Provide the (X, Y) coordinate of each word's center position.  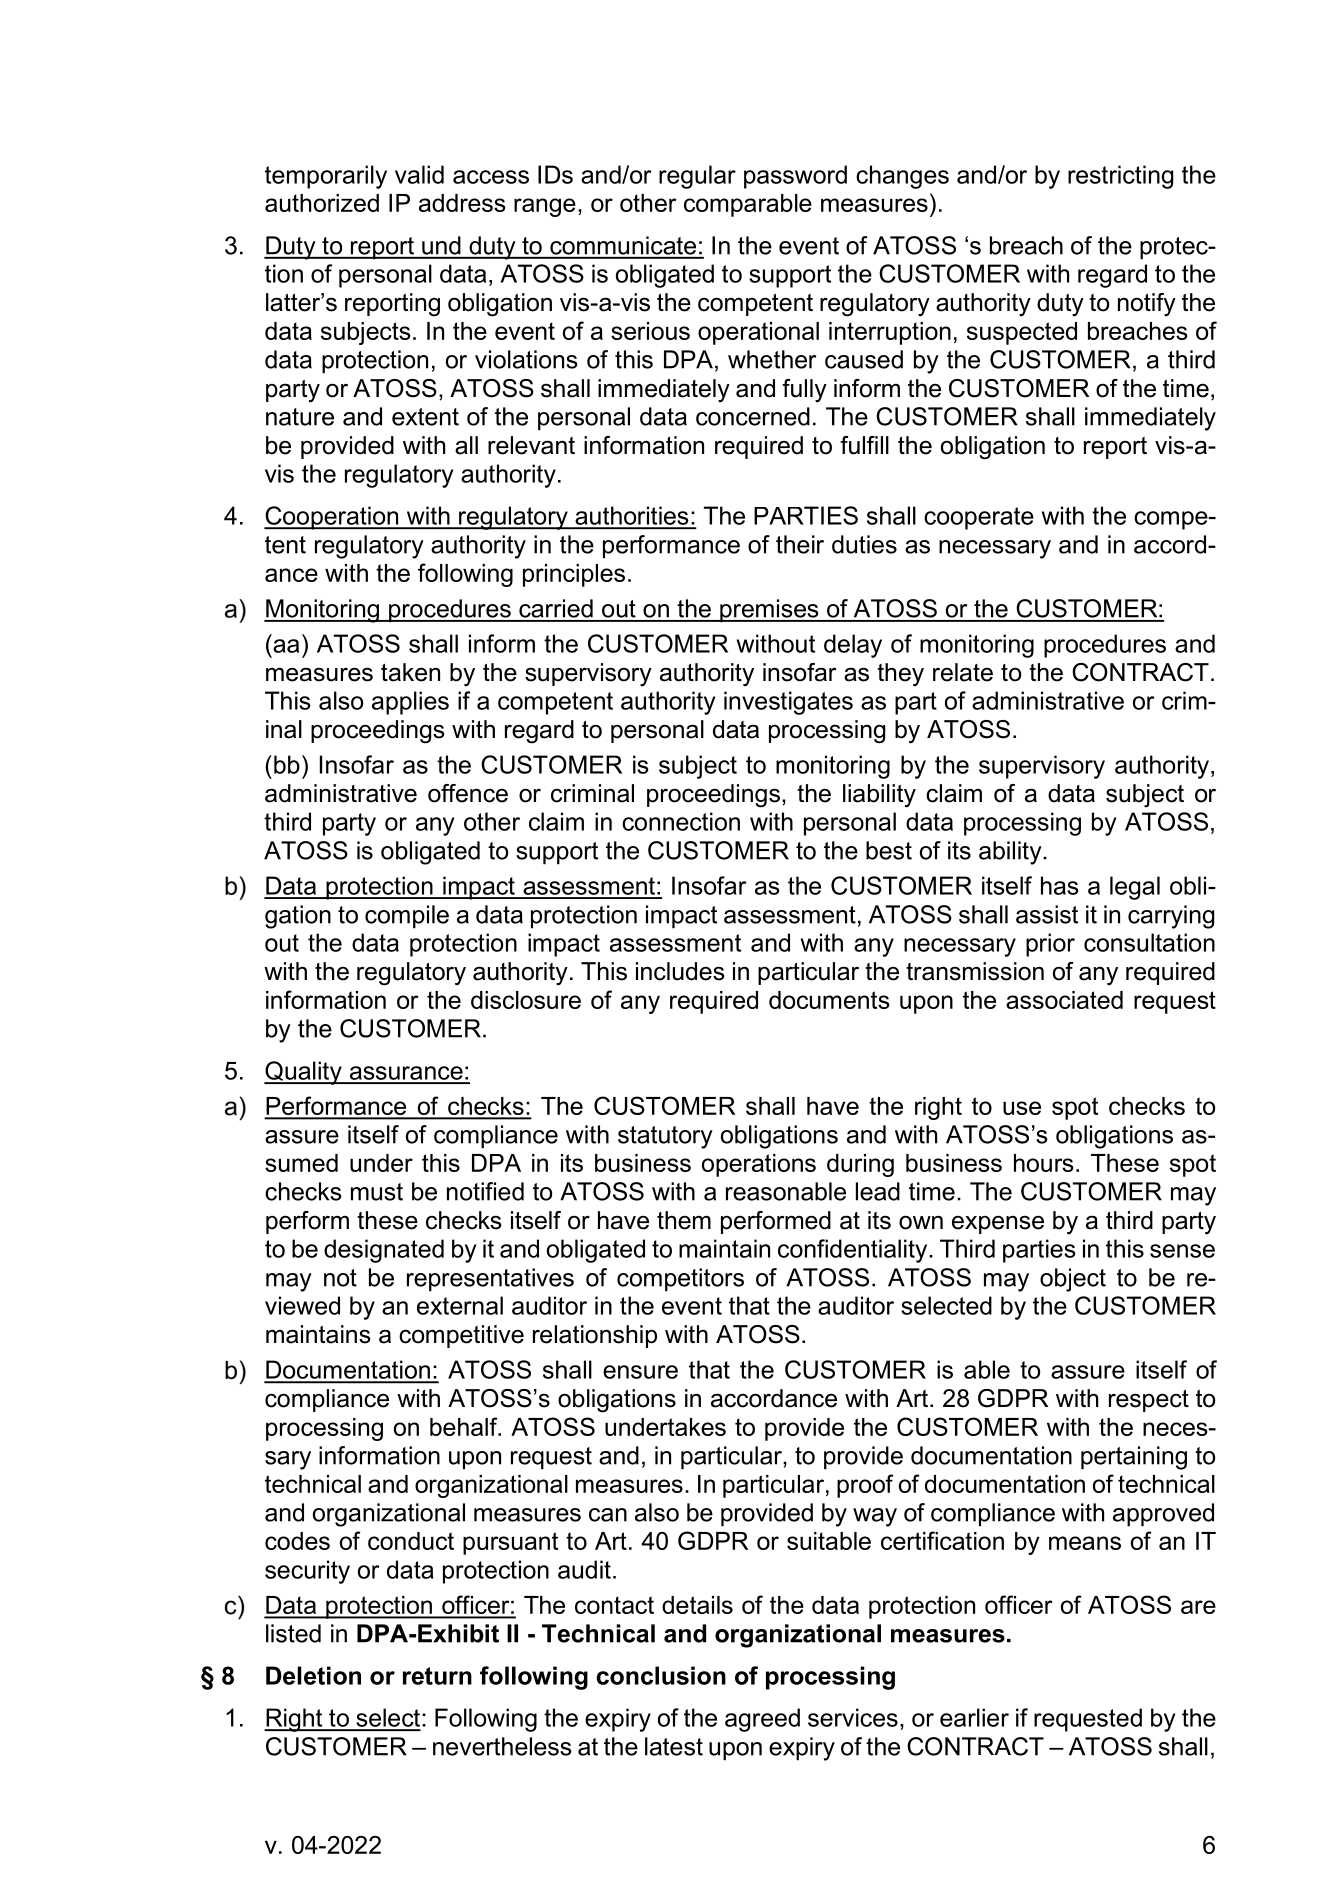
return (437, 1676)
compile (407, 917)
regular (697, 177)
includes (680, 971)
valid (419, 174)
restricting (1120, 177)
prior (1050, 945)
